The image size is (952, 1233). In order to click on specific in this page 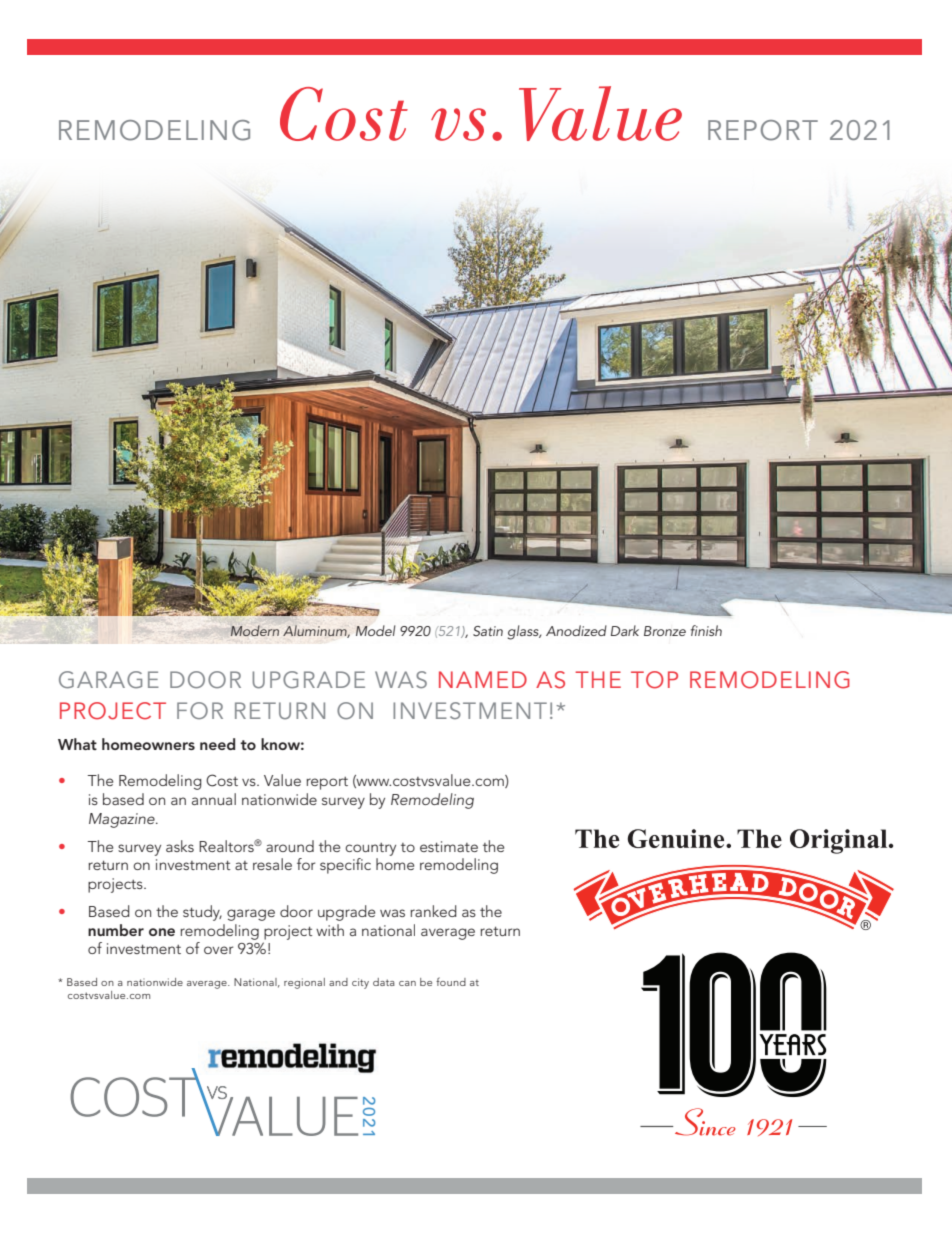, I will do `click(345, 866)`.
